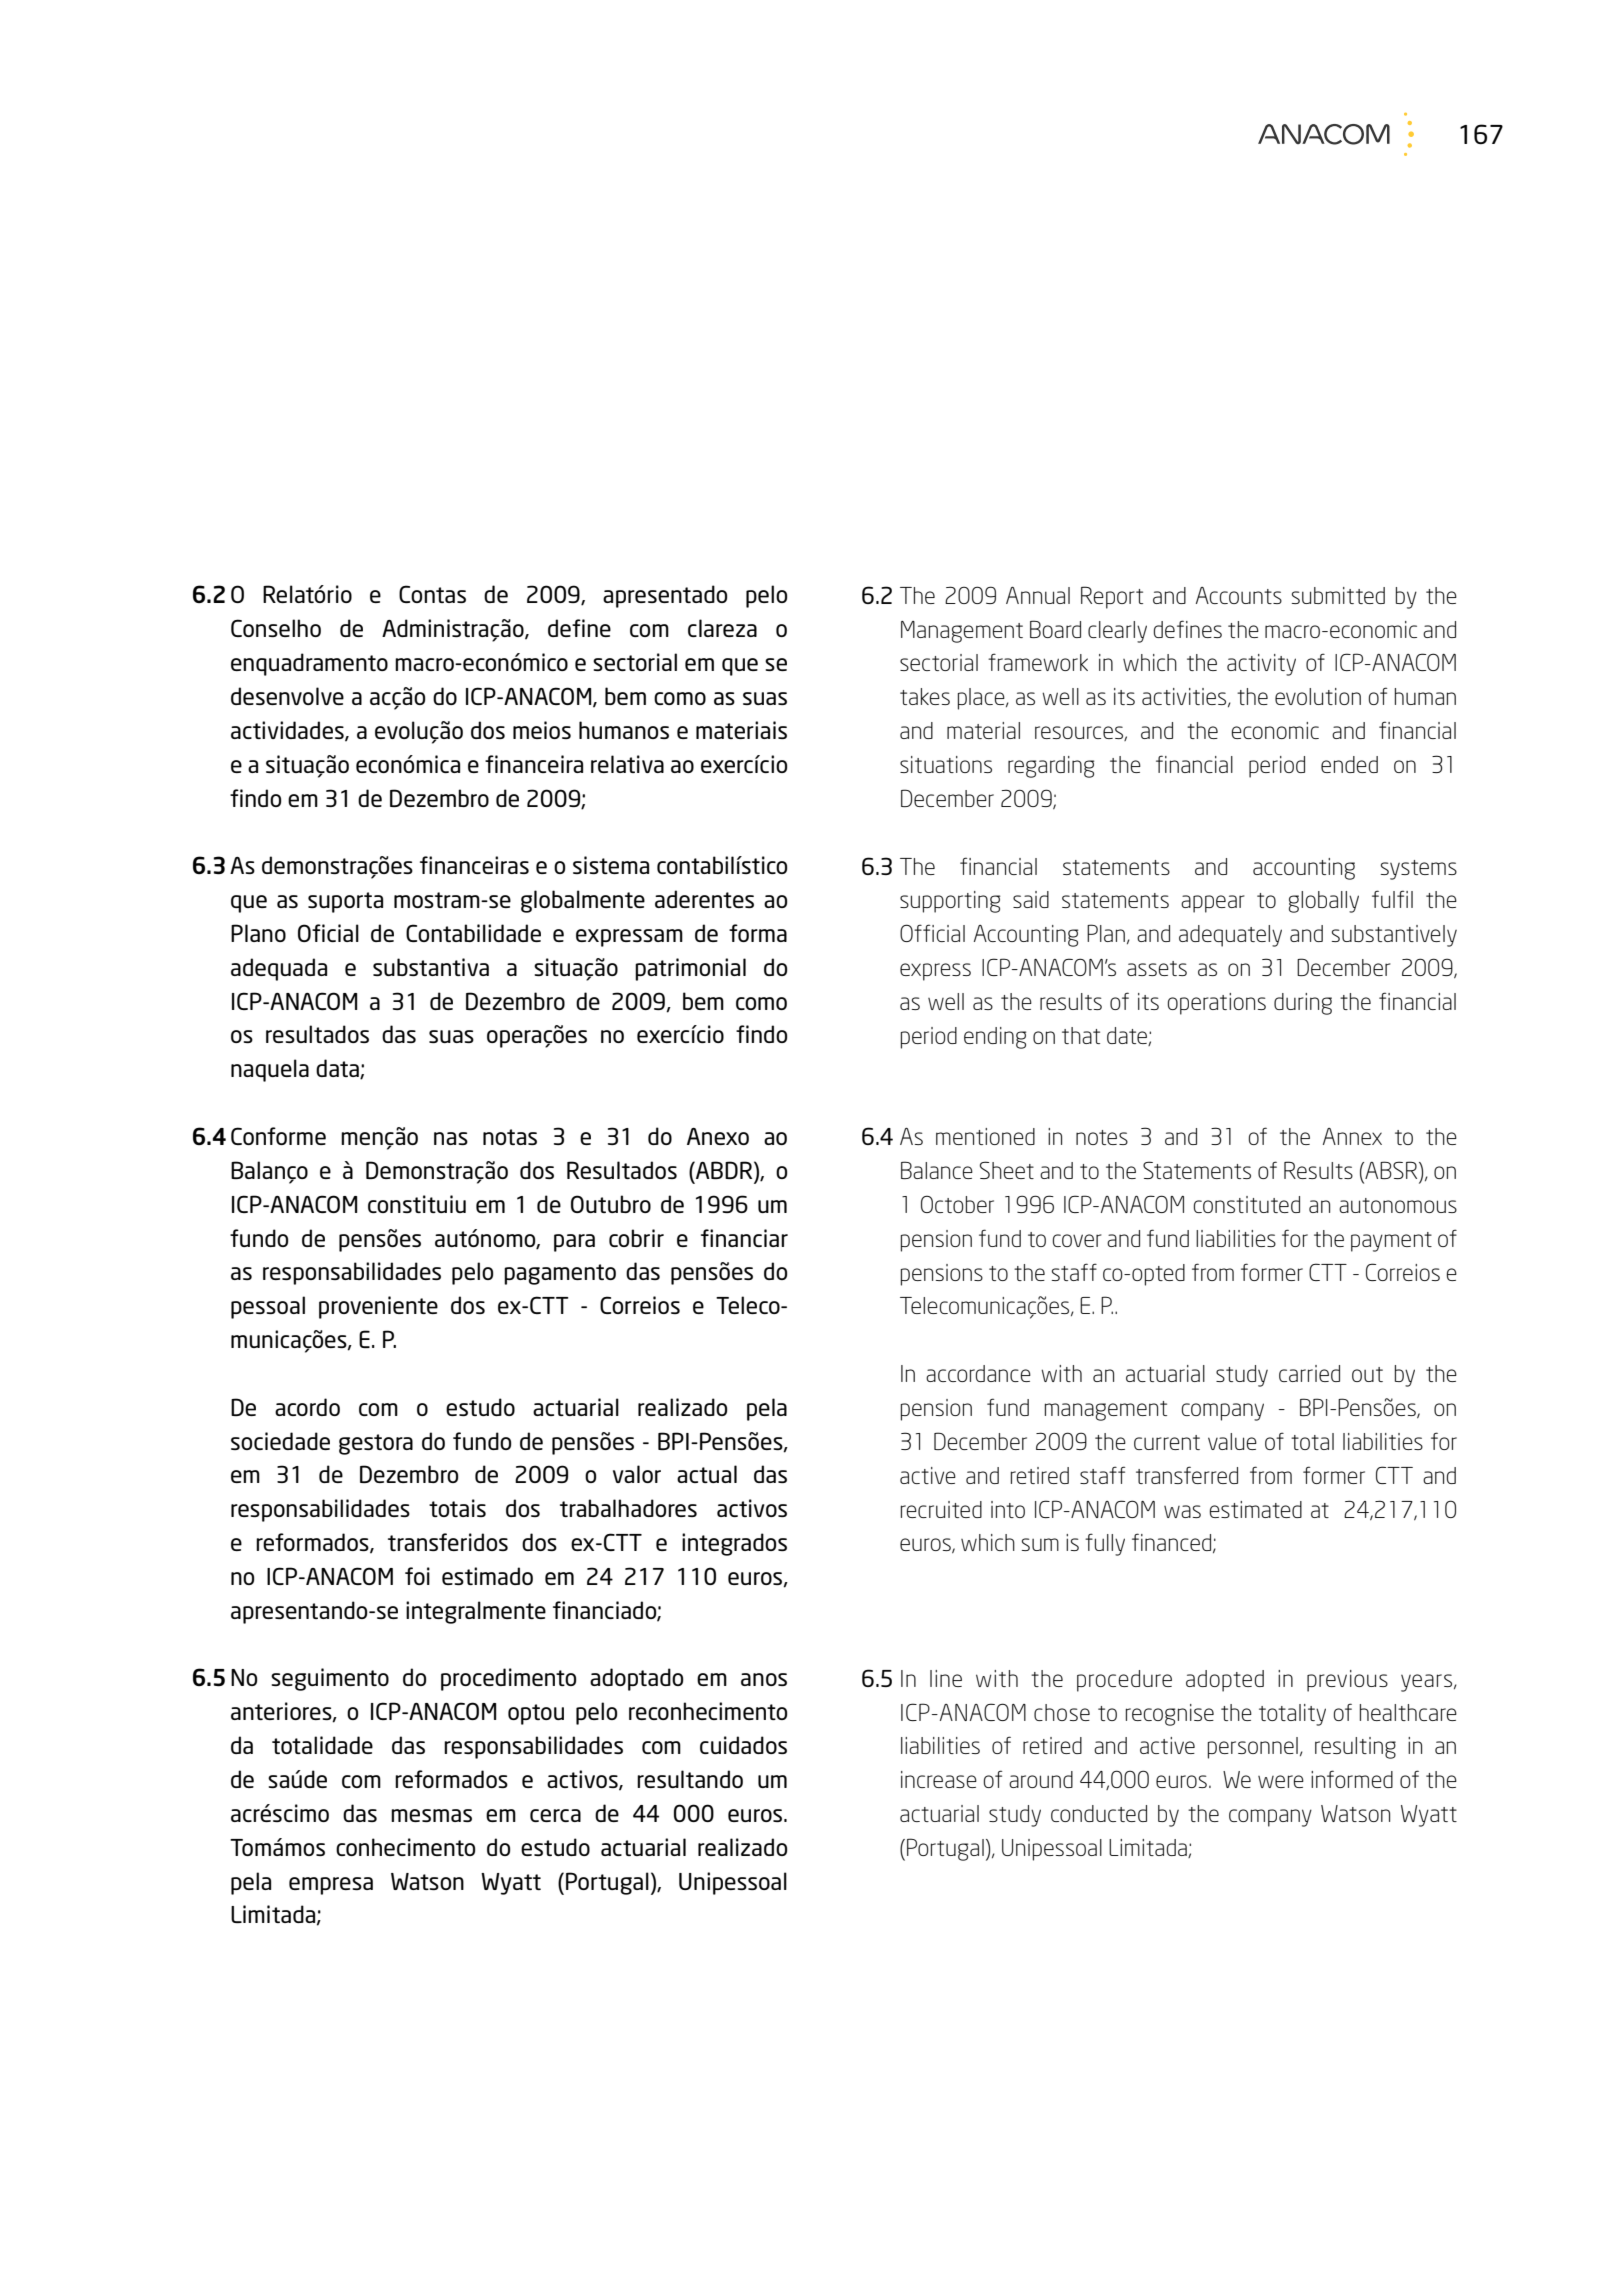  I want to click on takes, so click(925, 696).
